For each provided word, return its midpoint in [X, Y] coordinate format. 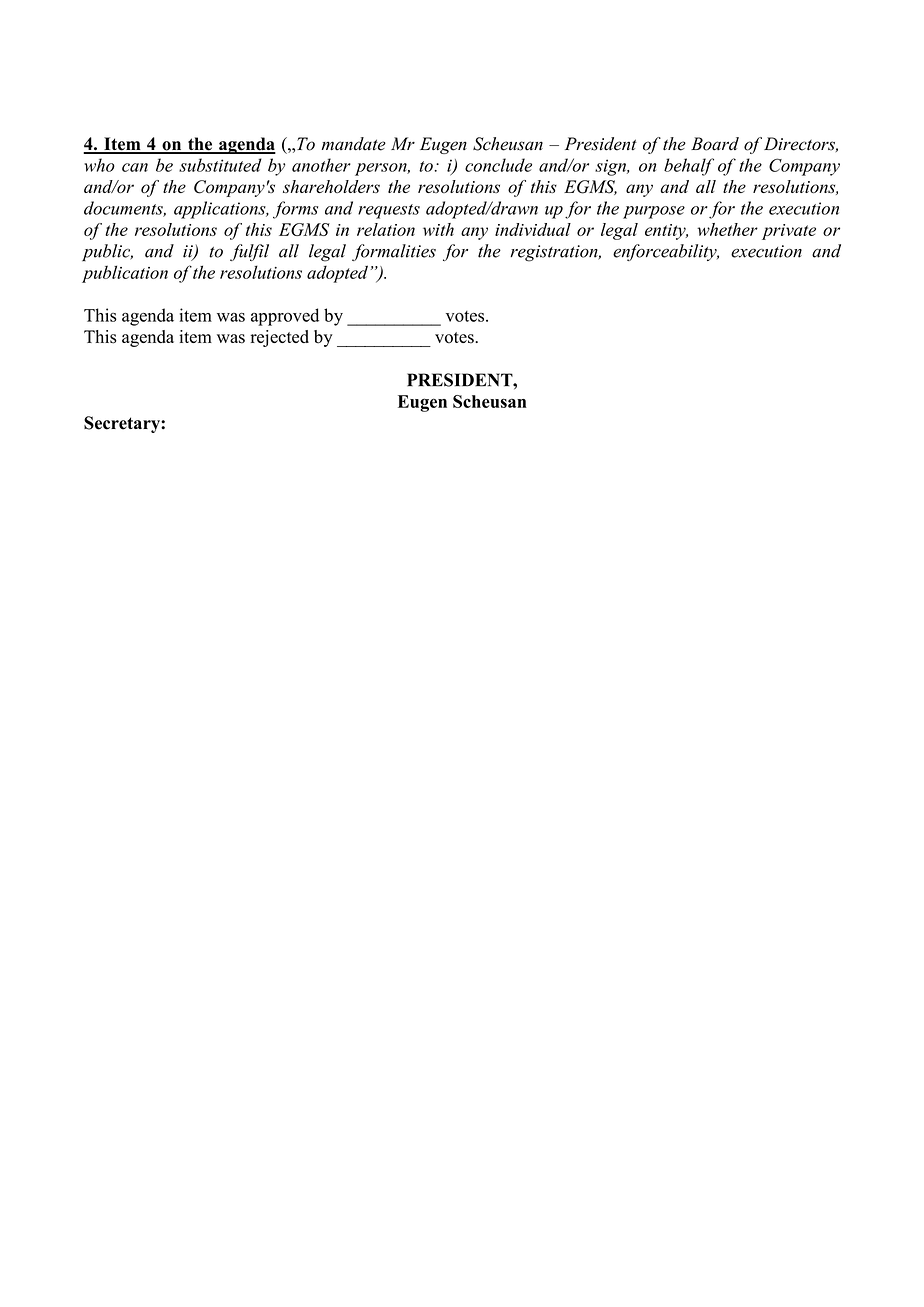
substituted [220, 165]
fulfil [249, 252]
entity [666, 232]
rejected [280, 338]
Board [715, 144]
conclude [498, 165]
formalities [394, 252]
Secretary [123, 424]
